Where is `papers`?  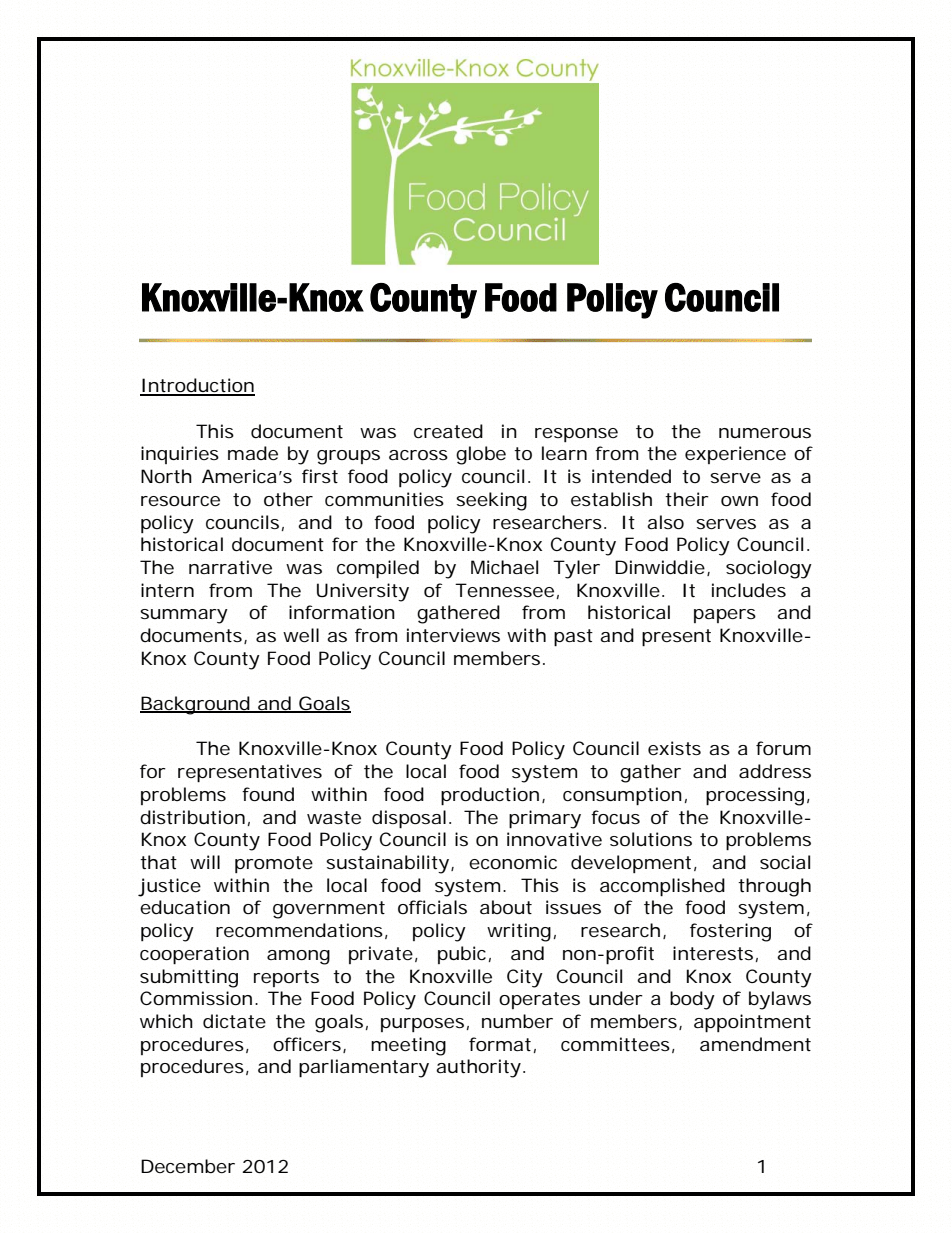 papers is located at coordinates (725, 616).
